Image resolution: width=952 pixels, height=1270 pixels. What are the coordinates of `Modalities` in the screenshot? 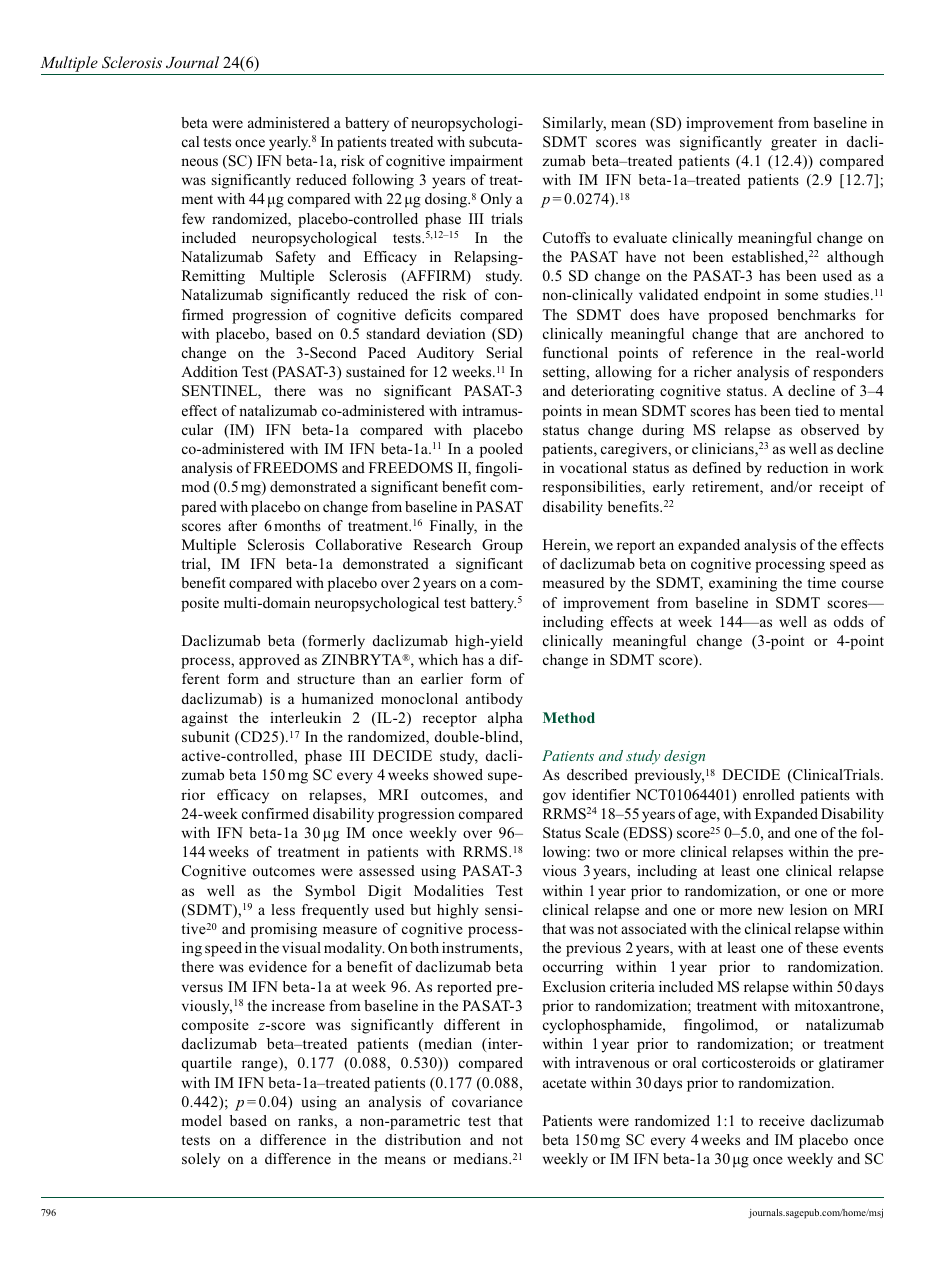 It's located at (449, 890).
